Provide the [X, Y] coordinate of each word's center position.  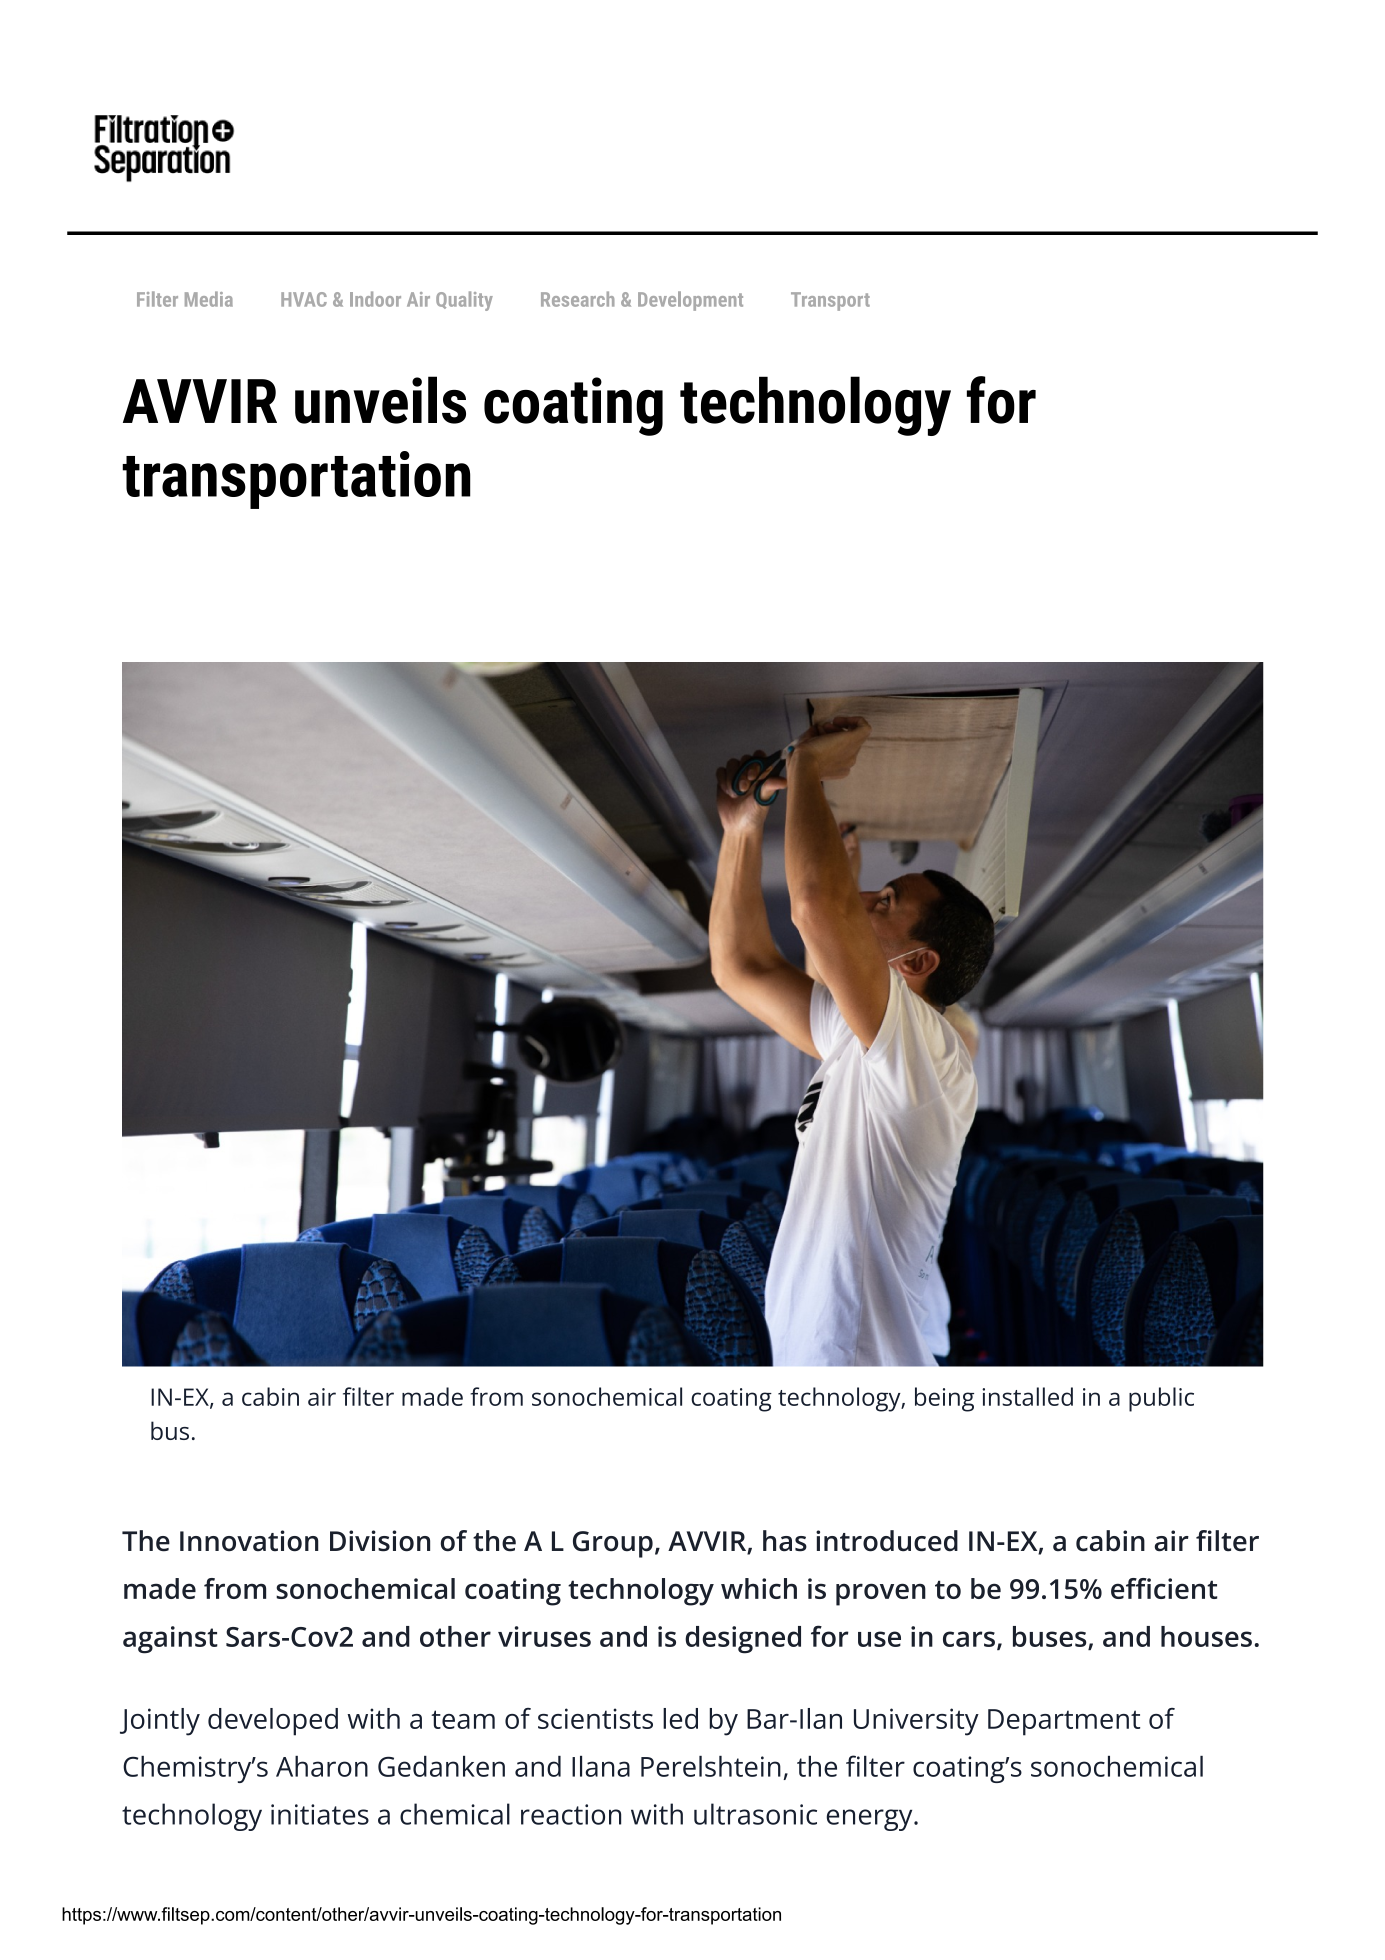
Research [577, 299]
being [944, 1399]
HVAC [304, 299]
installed [1027, 1396]
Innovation [249, 1541]
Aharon [322, 1766]
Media [209, 299]
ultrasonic [755, 1814]
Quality [464, 301]
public [1161, 1399]
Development [690, 301]
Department [1064, 1722]
